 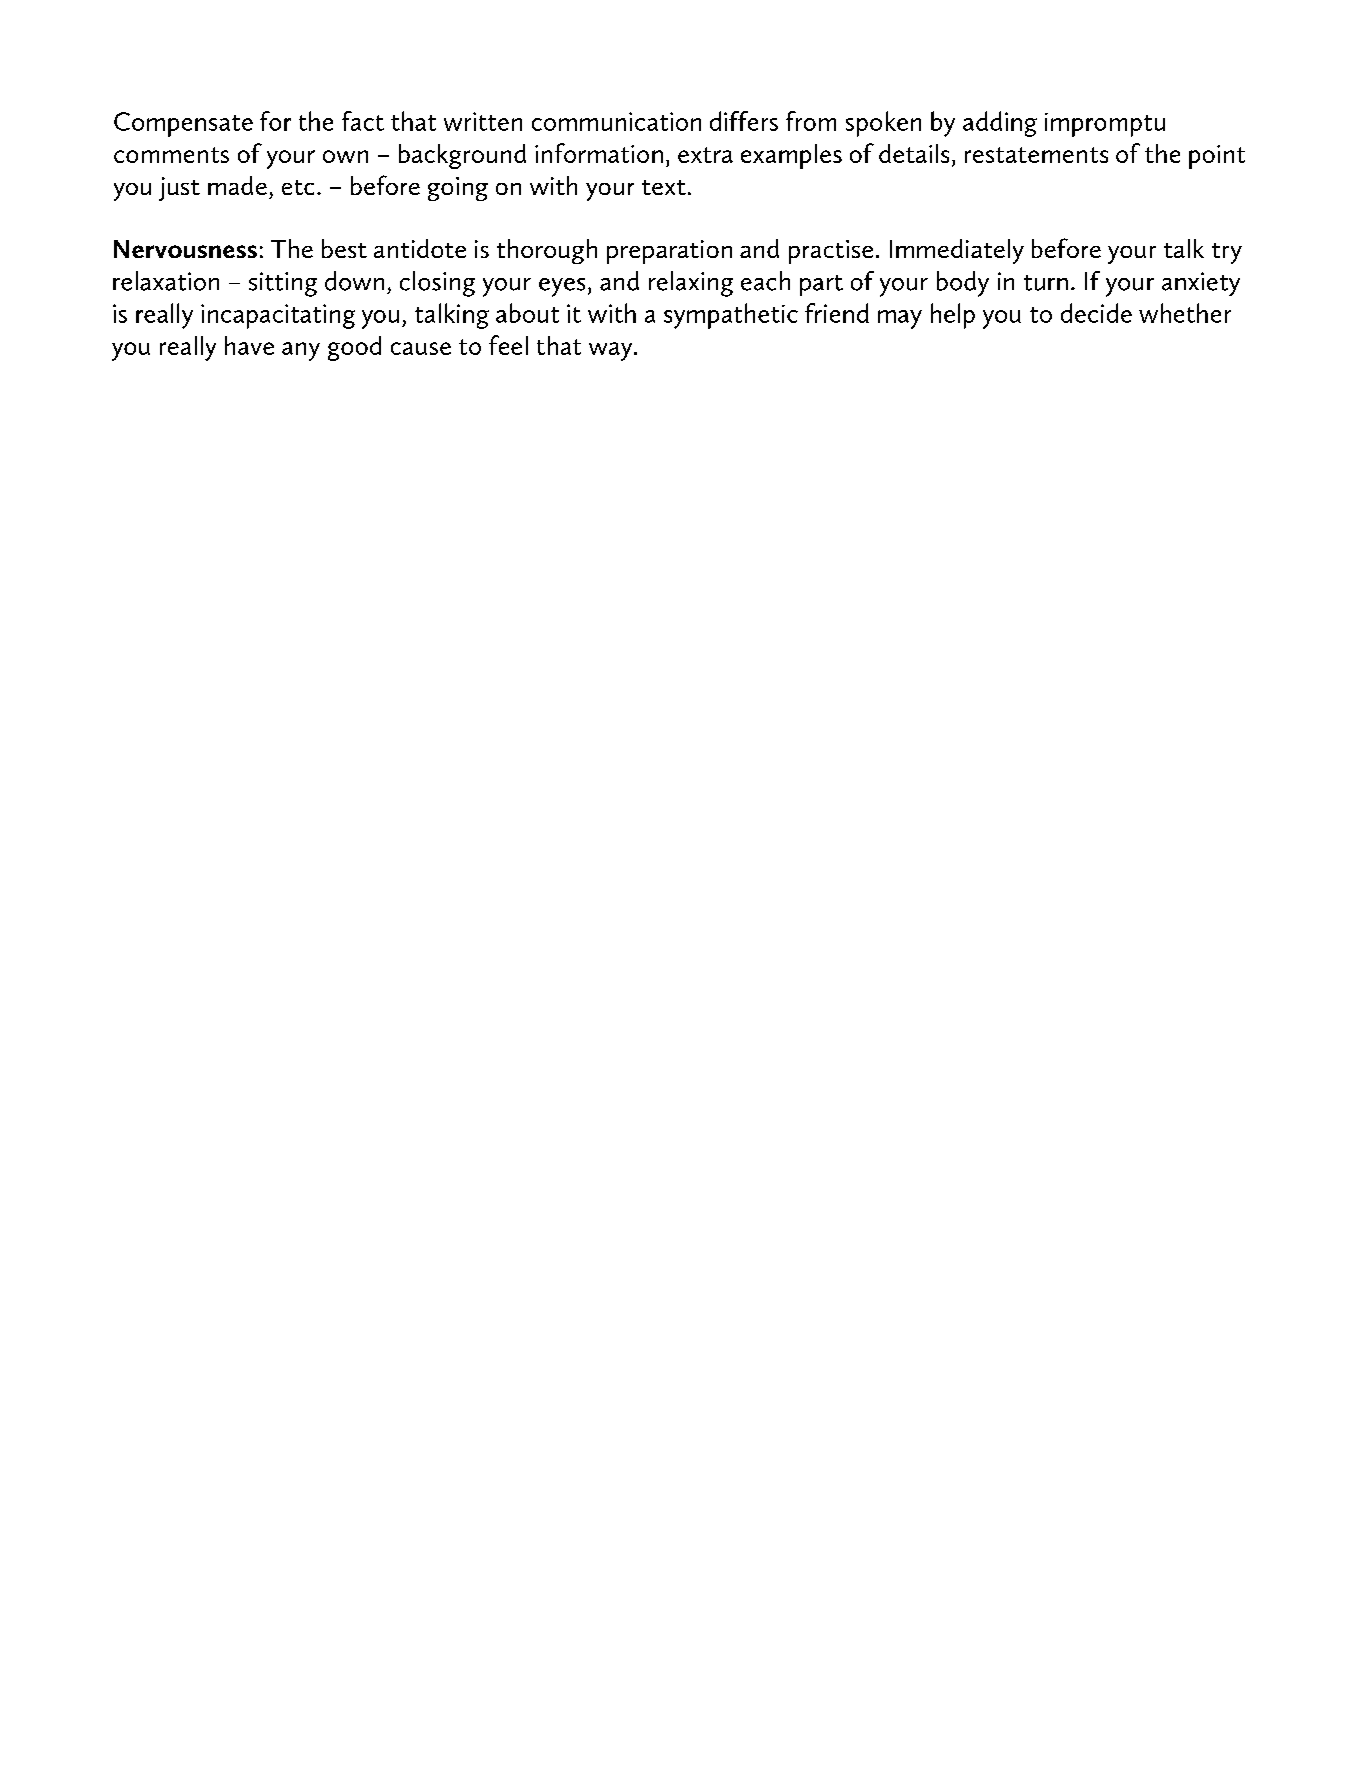 I want to click on best, so click(x=344, y=248).
